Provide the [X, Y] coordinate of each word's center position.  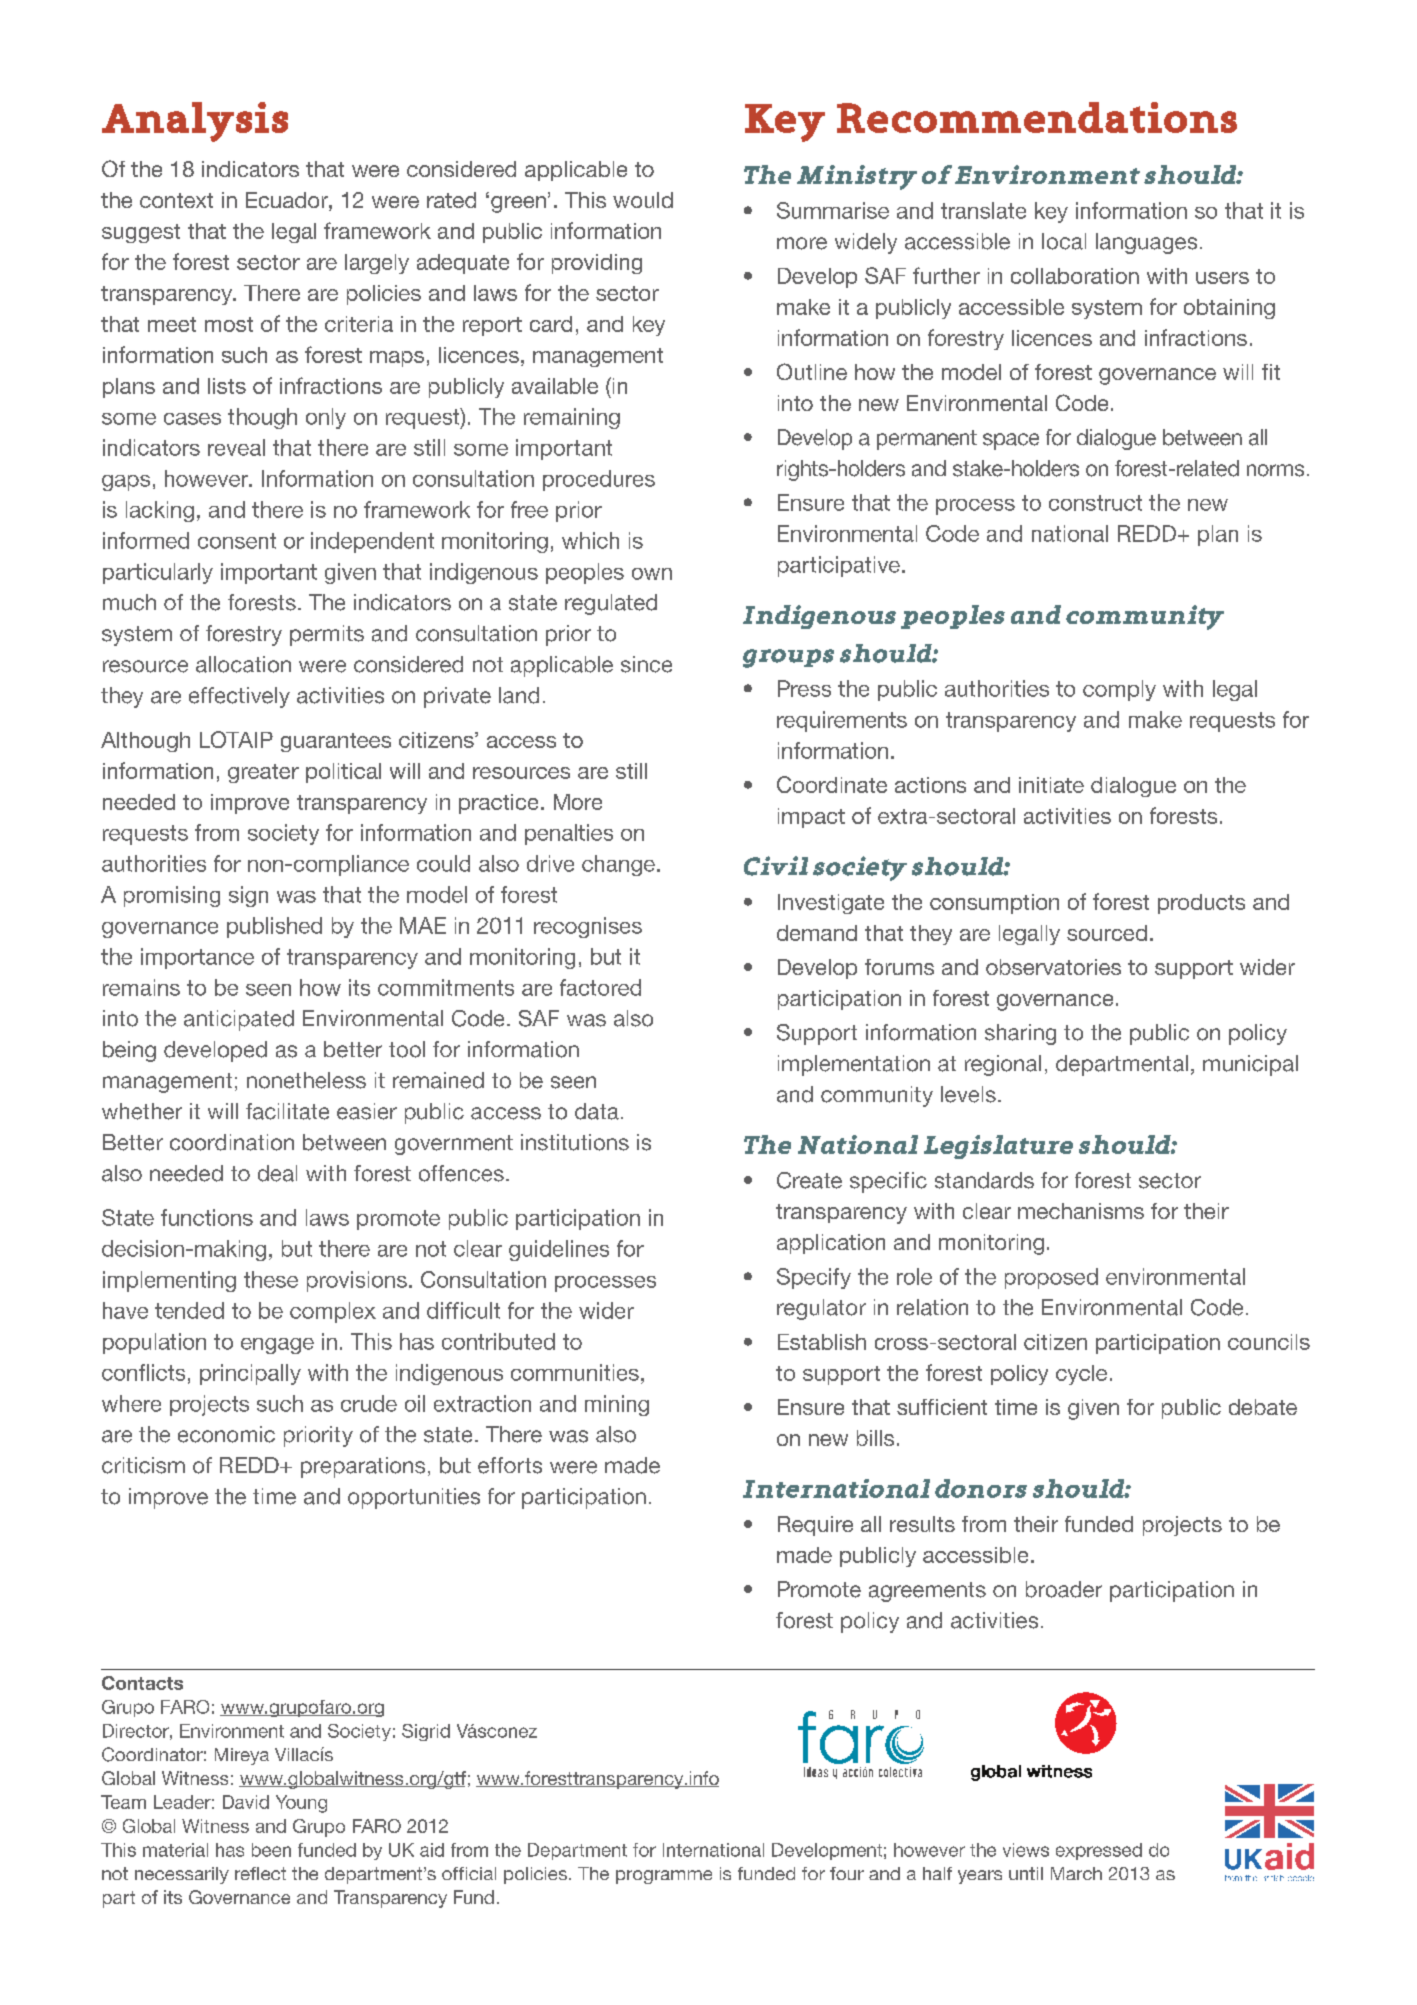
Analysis [195, 122]
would [643, 200]
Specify [814, 1278]
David [246, 1802]
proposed [1051, 1278]
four [847, 1873]
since [646, 664]
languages [1146, 243]
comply [1119, 690]
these [271, 1279]
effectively [239, 697]
